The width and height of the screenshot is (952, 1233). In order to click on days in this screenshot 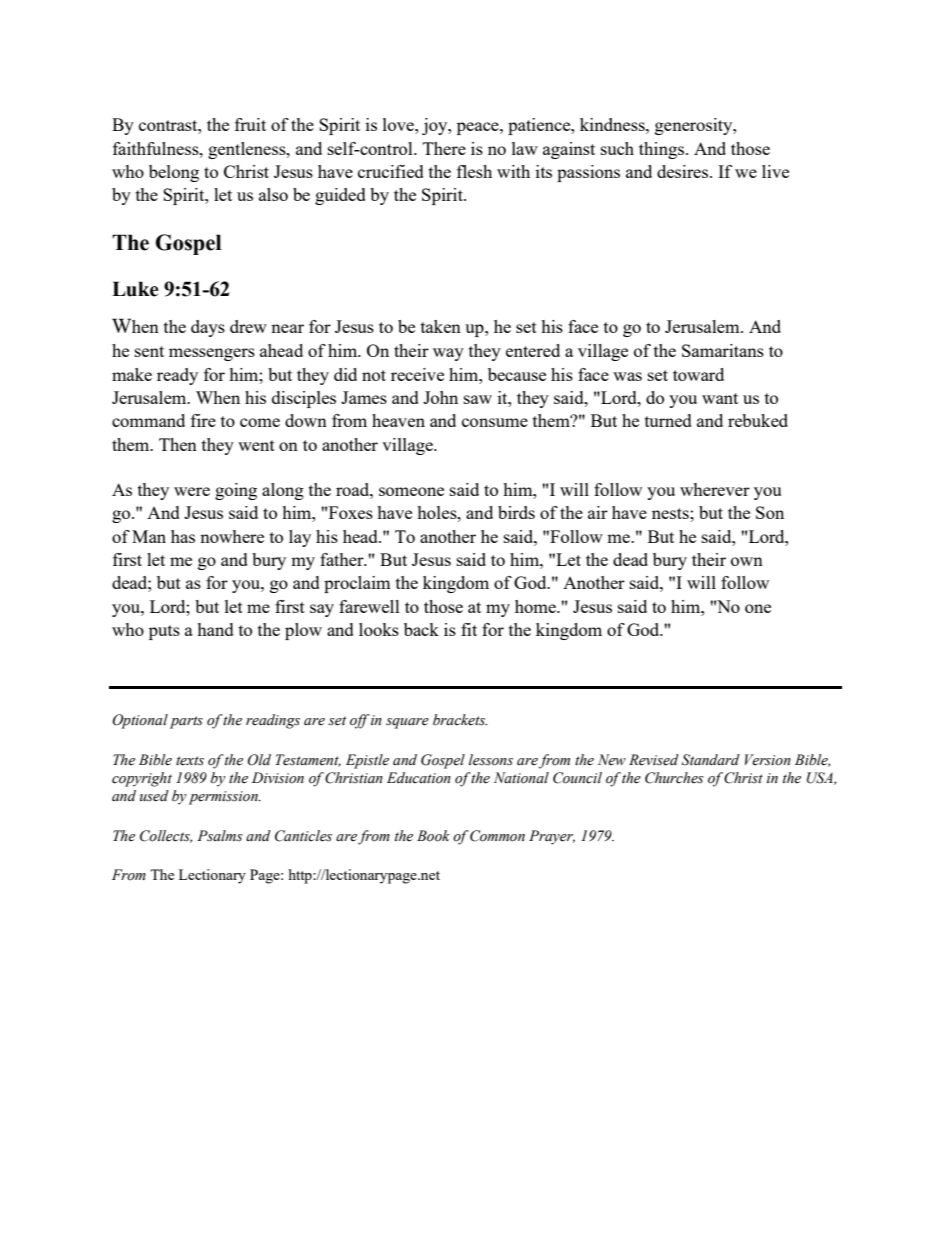, I will do `click(208, 328)`.
